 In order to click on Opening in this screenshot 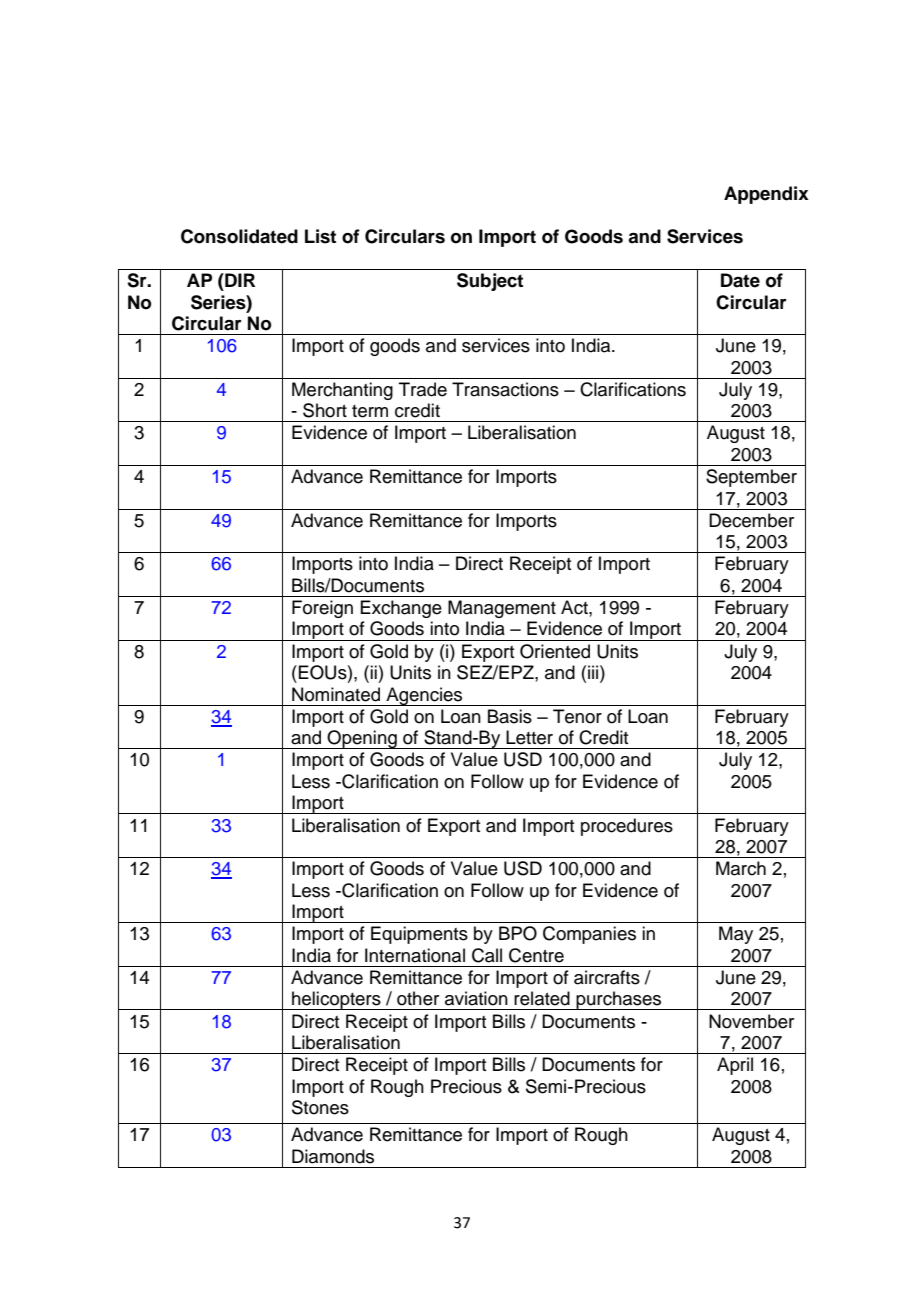, I will do `click(362, 739)`.
